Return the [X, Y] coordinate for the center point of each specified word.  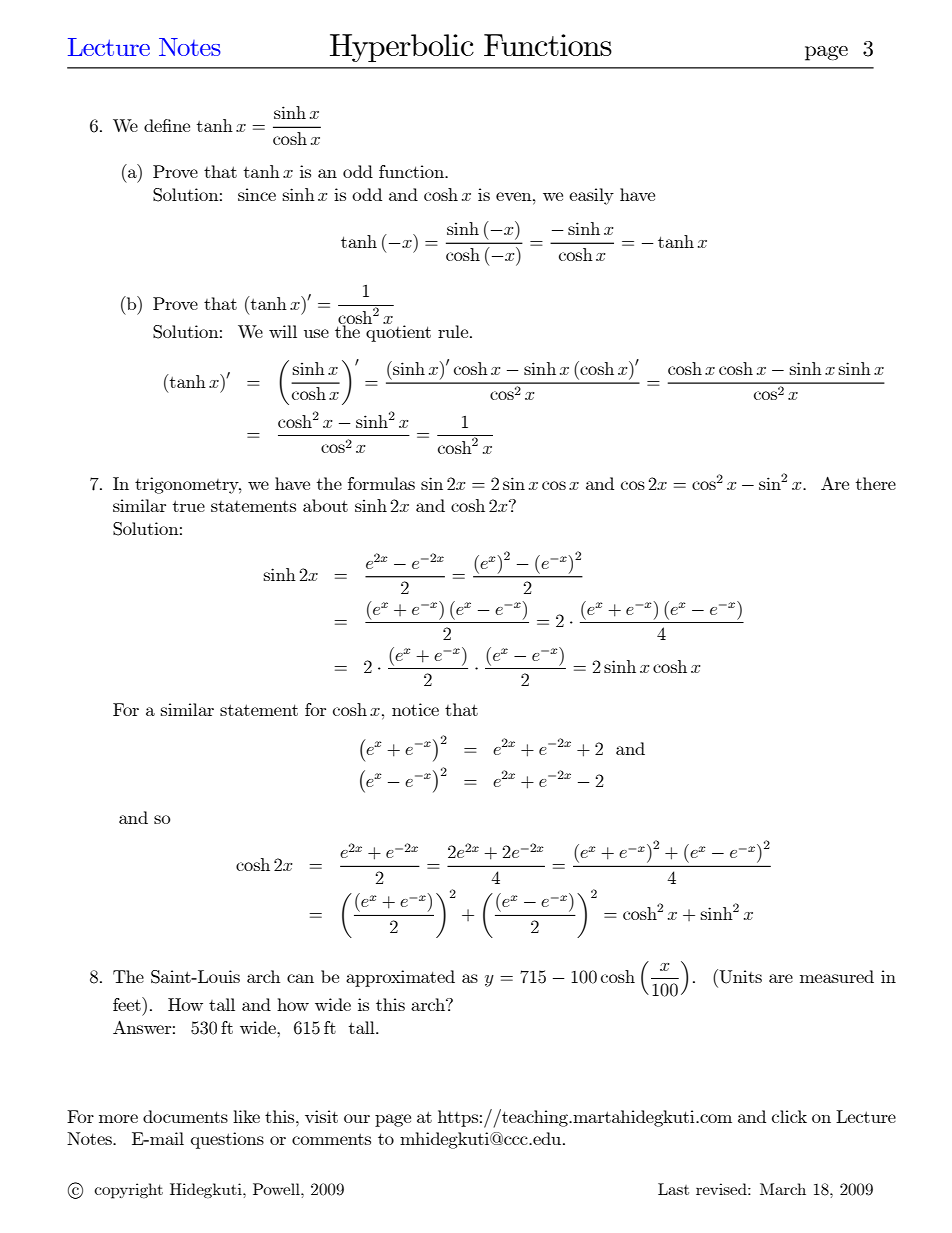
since [257, 194]
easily [591, 196]
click [789, 1116]
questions [227, 1140]
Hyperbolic [402, 48]
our [357, 1118]
